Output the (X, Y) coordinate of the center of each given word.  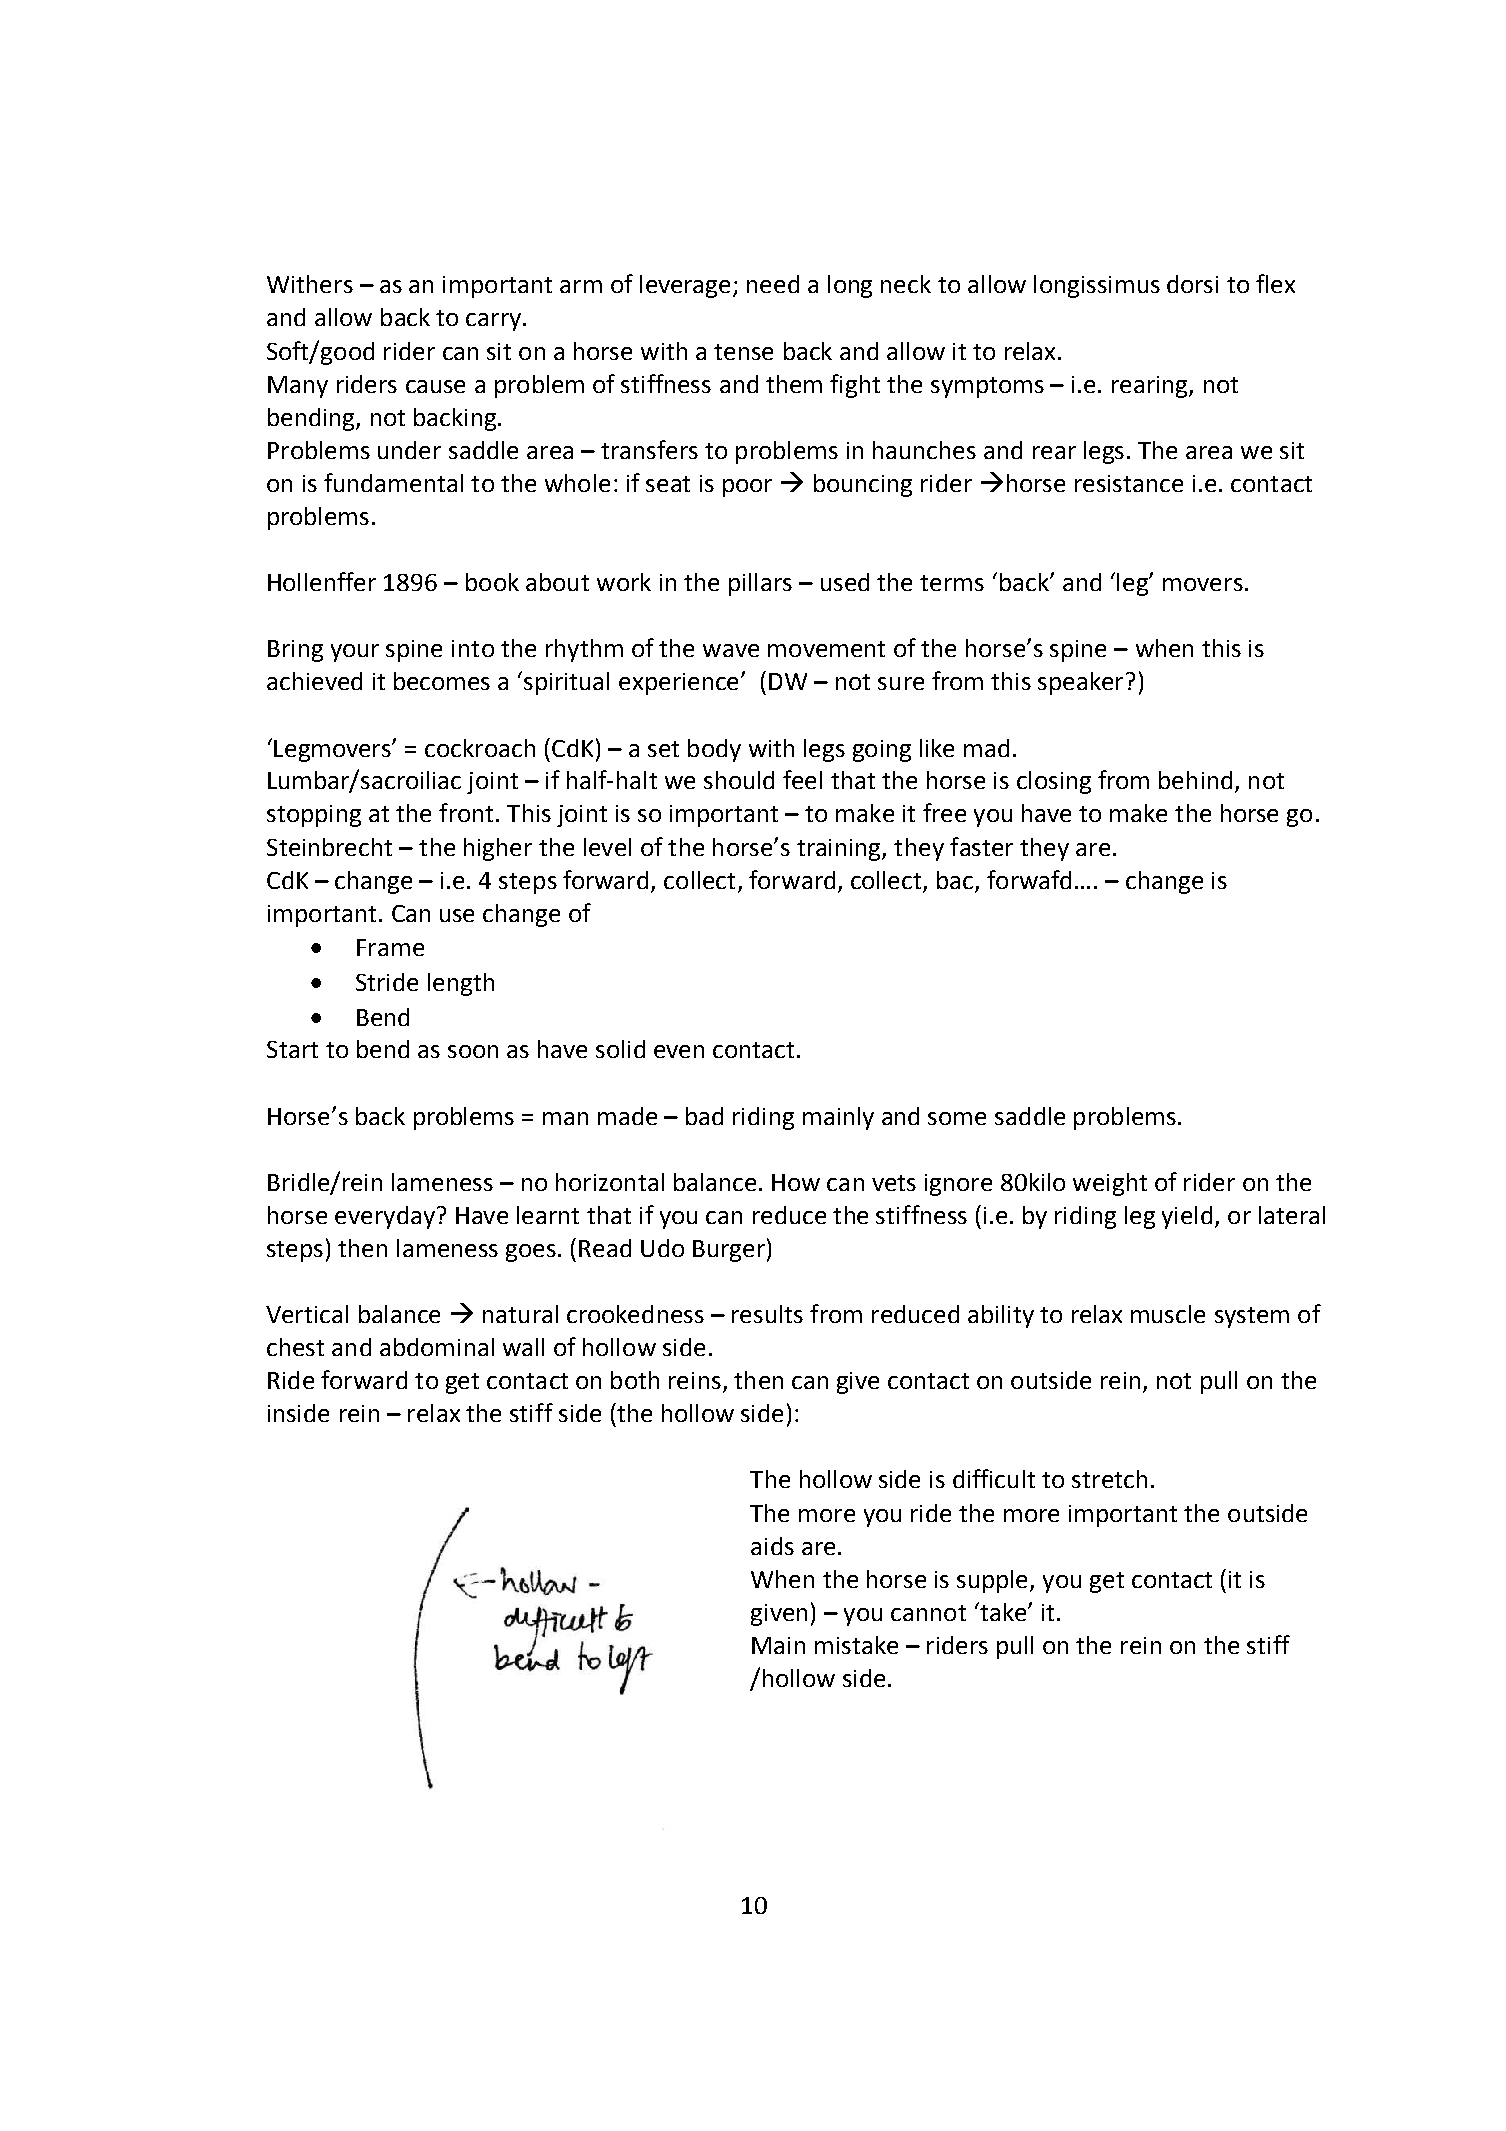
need (773, 284)
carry (493, 322)
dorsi (1192, 284)
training (840, 850)
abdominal (437, 1347)
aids (772, 1546)
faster (981, 846)
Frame (390, 947)
